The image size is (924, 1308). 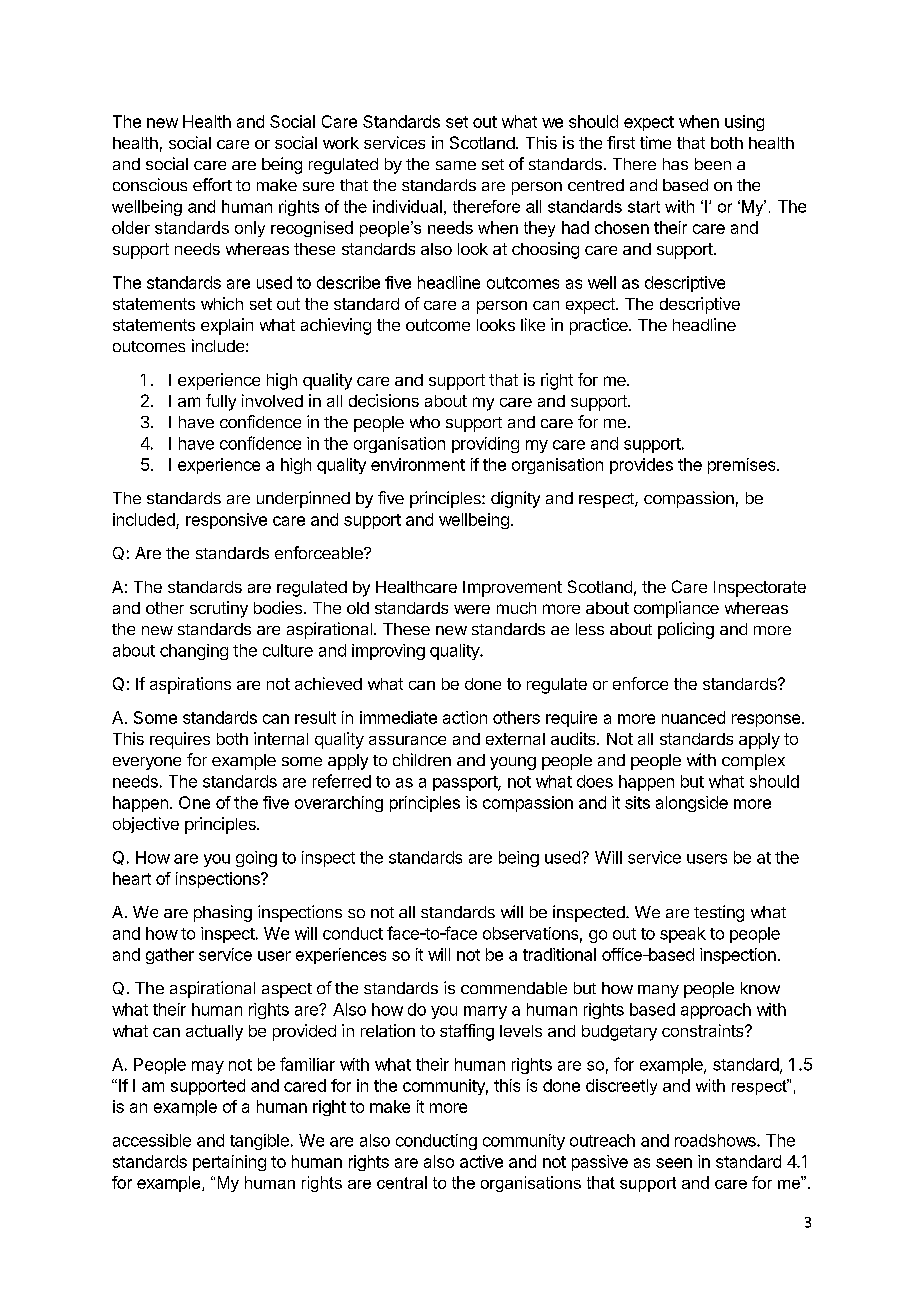 What do you see at coordinates (713, 164) in the screenshot?
I see `been` at bounding box center [713, 164].
